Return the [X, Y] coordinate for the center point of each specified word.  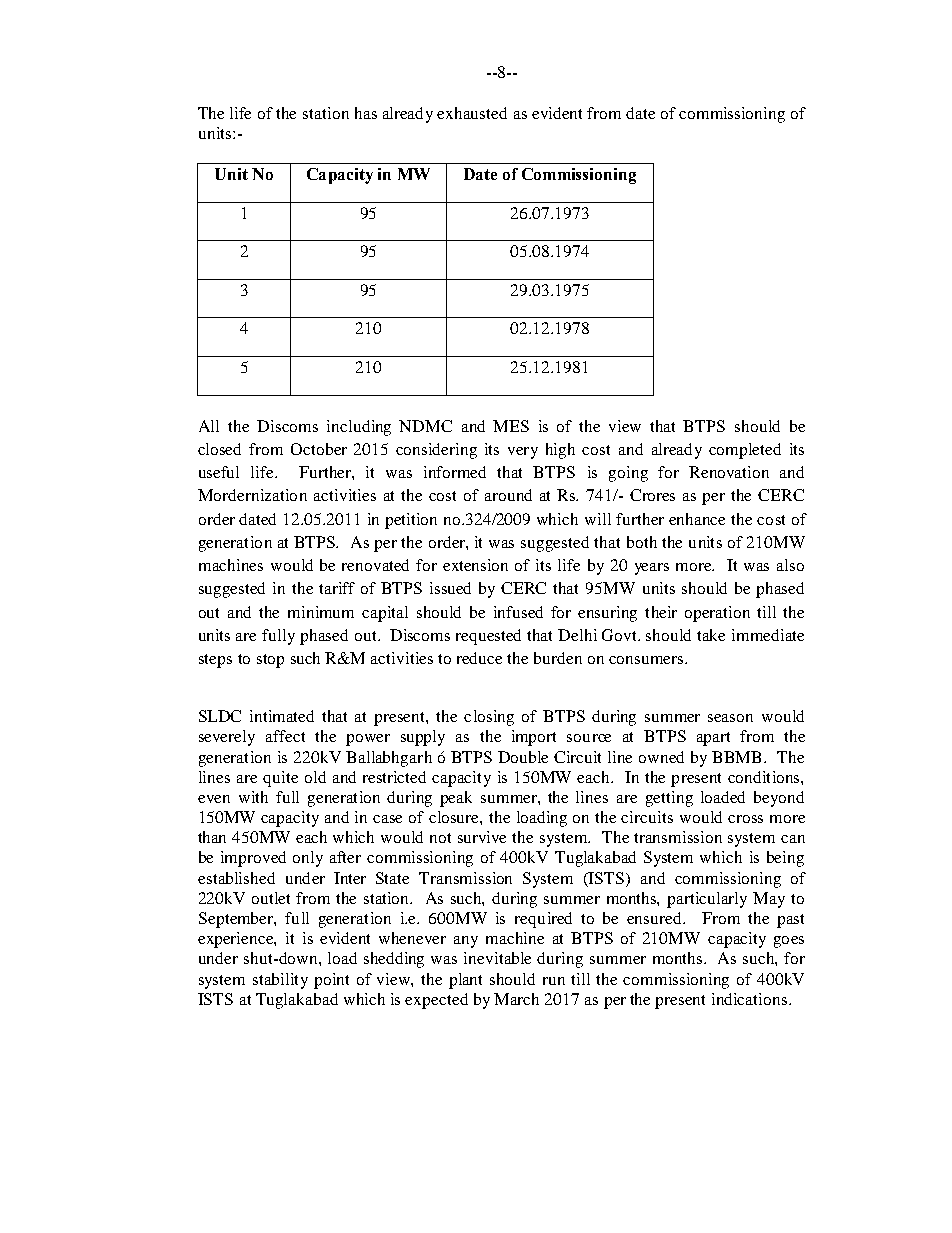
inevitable [497, 958]
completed [745, 451]
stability [280, 981]
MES [511, 426]
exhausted [472, 113]
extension [475, 565]
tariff [337, 588]
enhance [697, 519]
